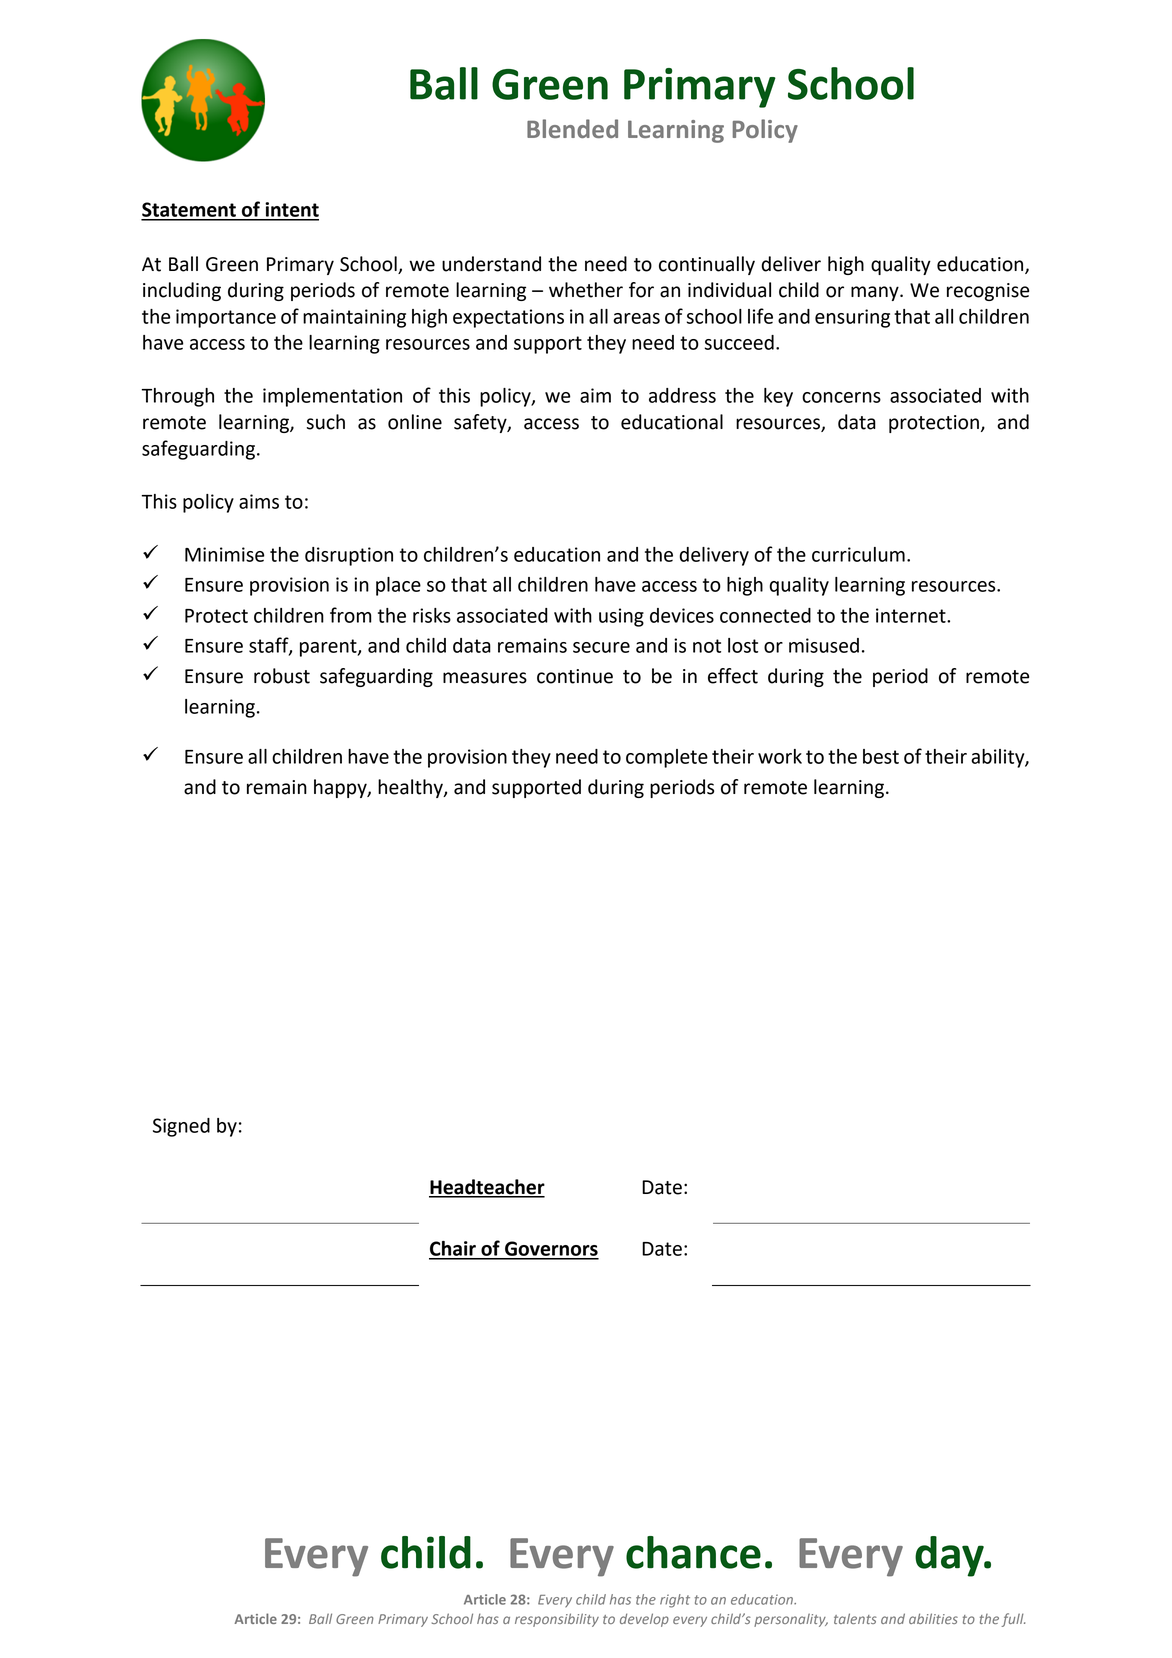 Image resolution: width=1172 pixels, height=1658 pixels. What do you see at coordinates (282, 676) in the screenshot?
I see `robust` at bounding box center [282, 676].
